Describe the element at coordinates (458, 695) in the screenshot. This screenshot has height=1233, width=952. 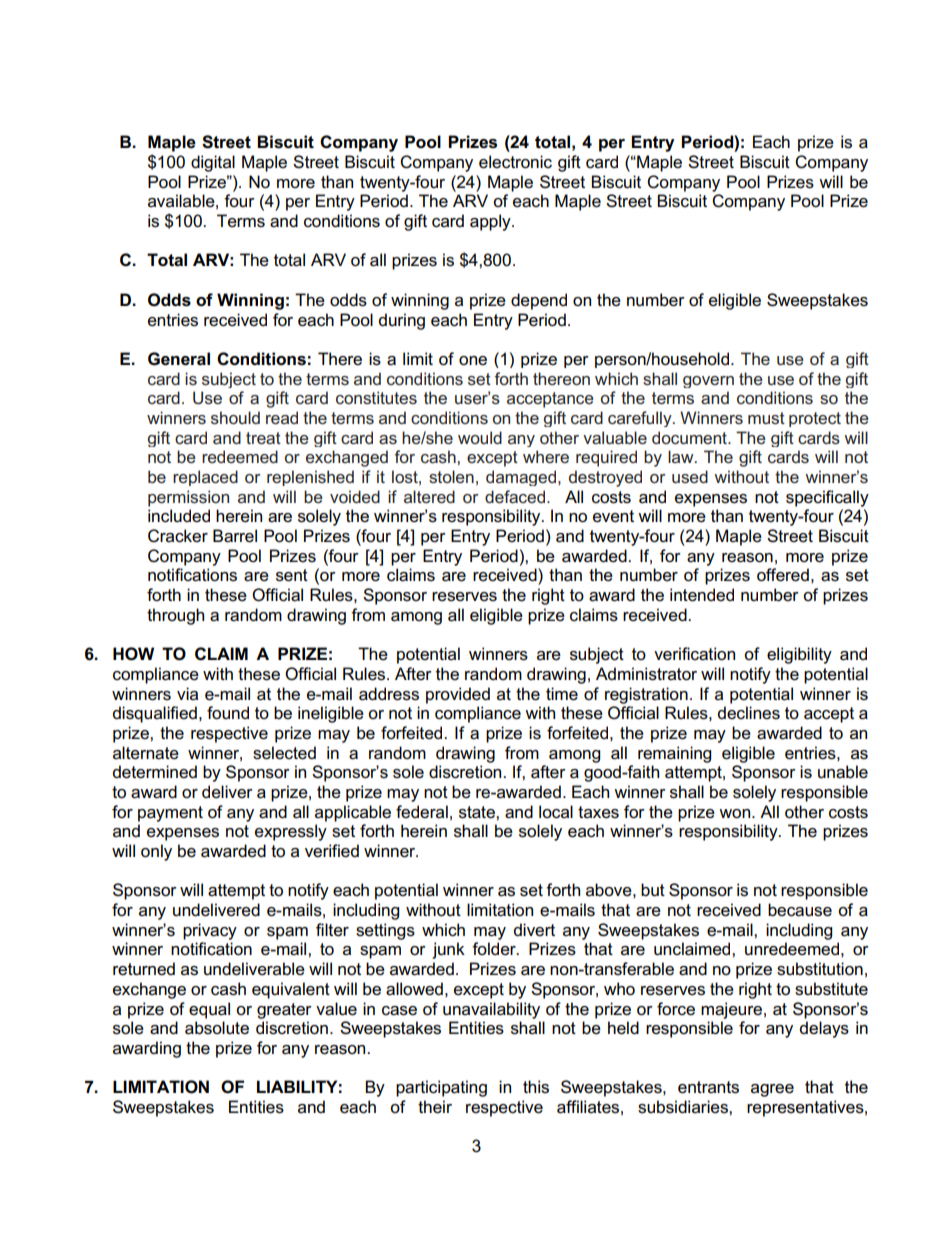
I see `provided` at that location.
